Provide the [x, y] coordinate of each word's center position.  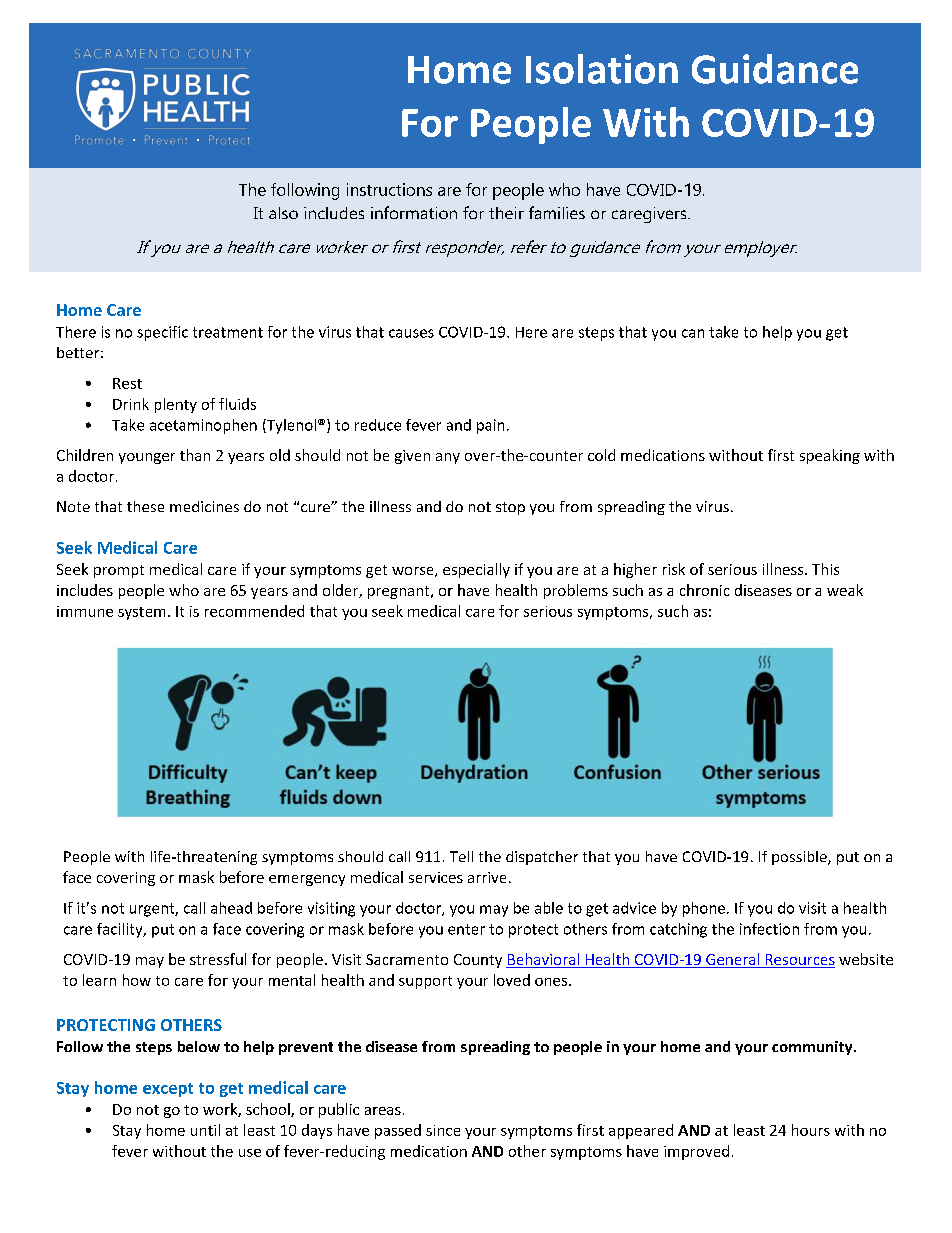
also [283, 213]
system [141, 613]
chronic [704, 590]
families [557, 212]
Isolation [602, 69]
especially [476, 570]
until [205, 1130]
